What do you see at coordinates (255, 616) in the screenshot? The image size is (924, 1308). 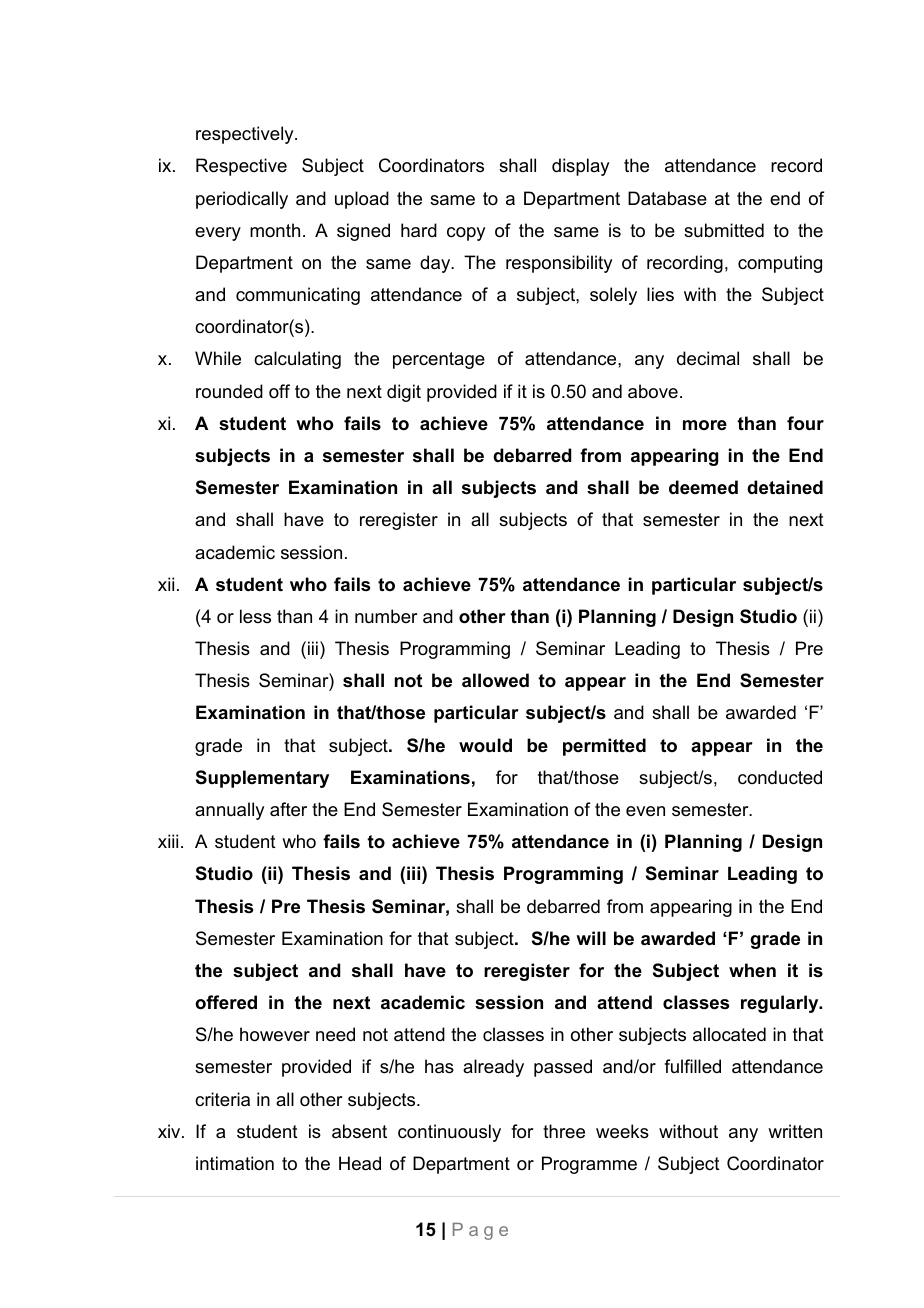 I see `less` at bounding box center [255, 616].
